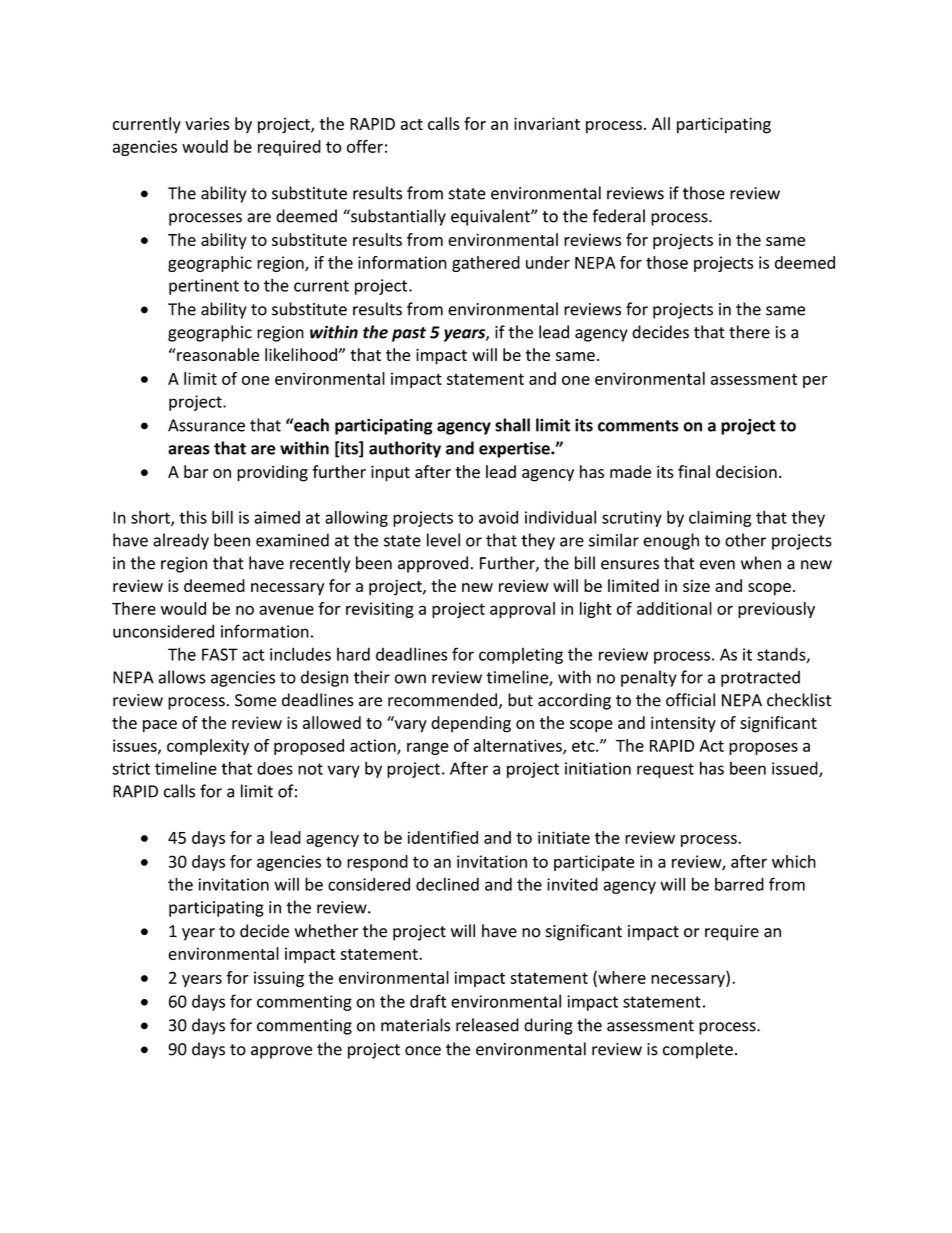 The image size is (952, 1233). Describe the element at coordinates (206, 425) in the screenshot. I see `Assurance` at that location.
